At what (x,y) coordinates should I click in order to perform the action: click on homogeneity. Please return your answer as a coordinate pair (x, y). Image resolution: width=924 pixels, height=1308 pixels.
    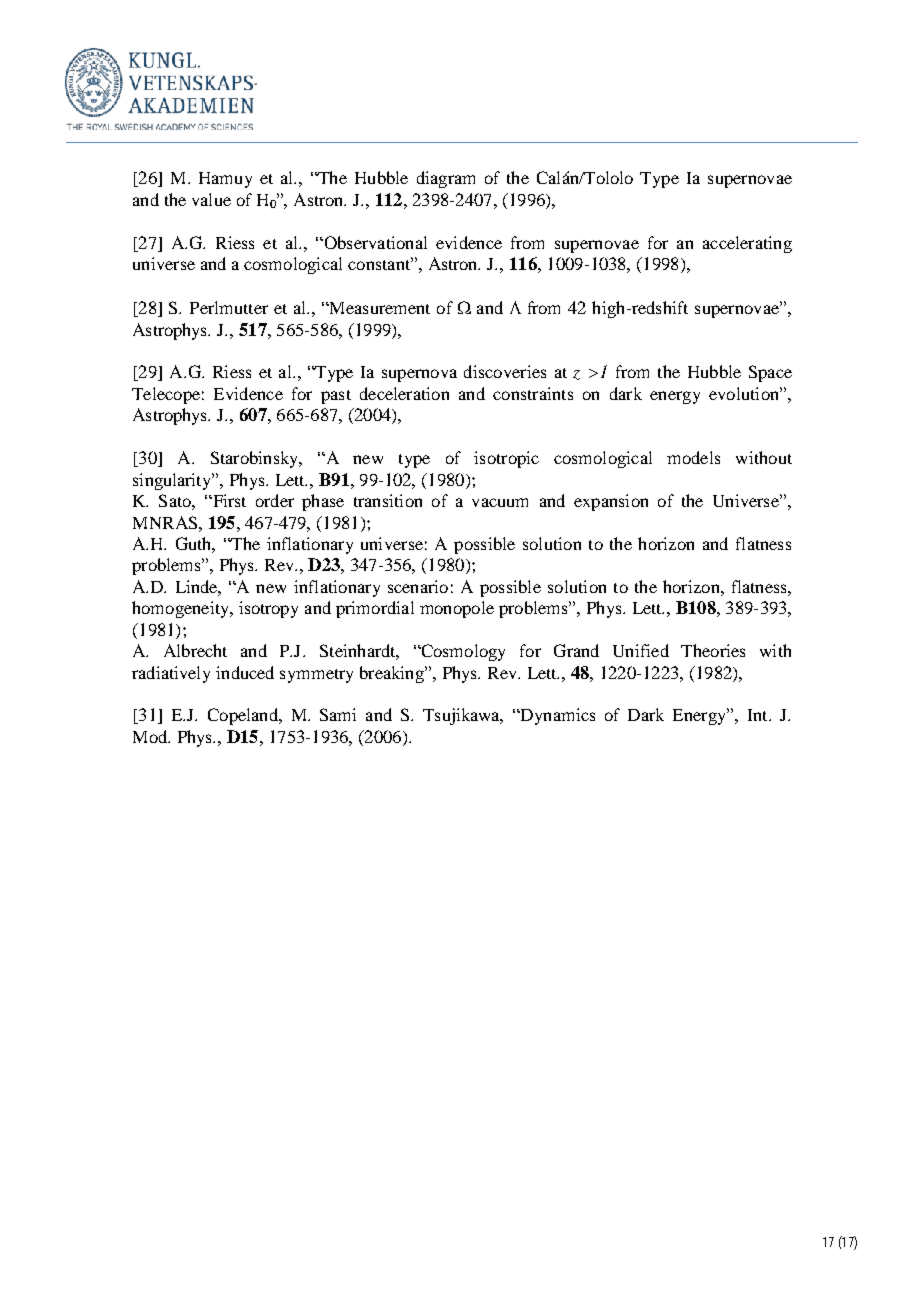
    Looking at the image, I should click on (181, 609).
